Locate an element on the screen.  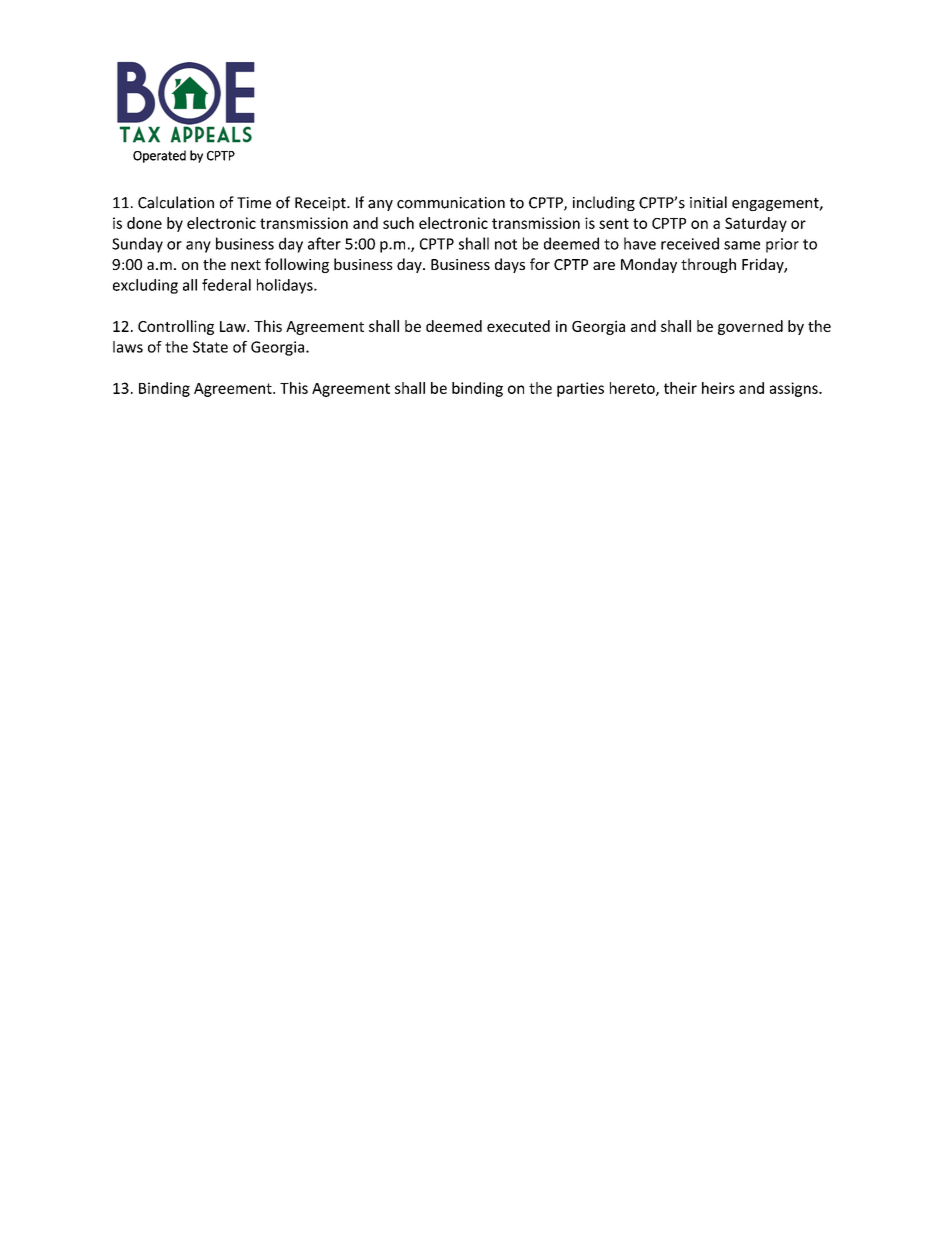
laws is located at coordinates (128, 347).
